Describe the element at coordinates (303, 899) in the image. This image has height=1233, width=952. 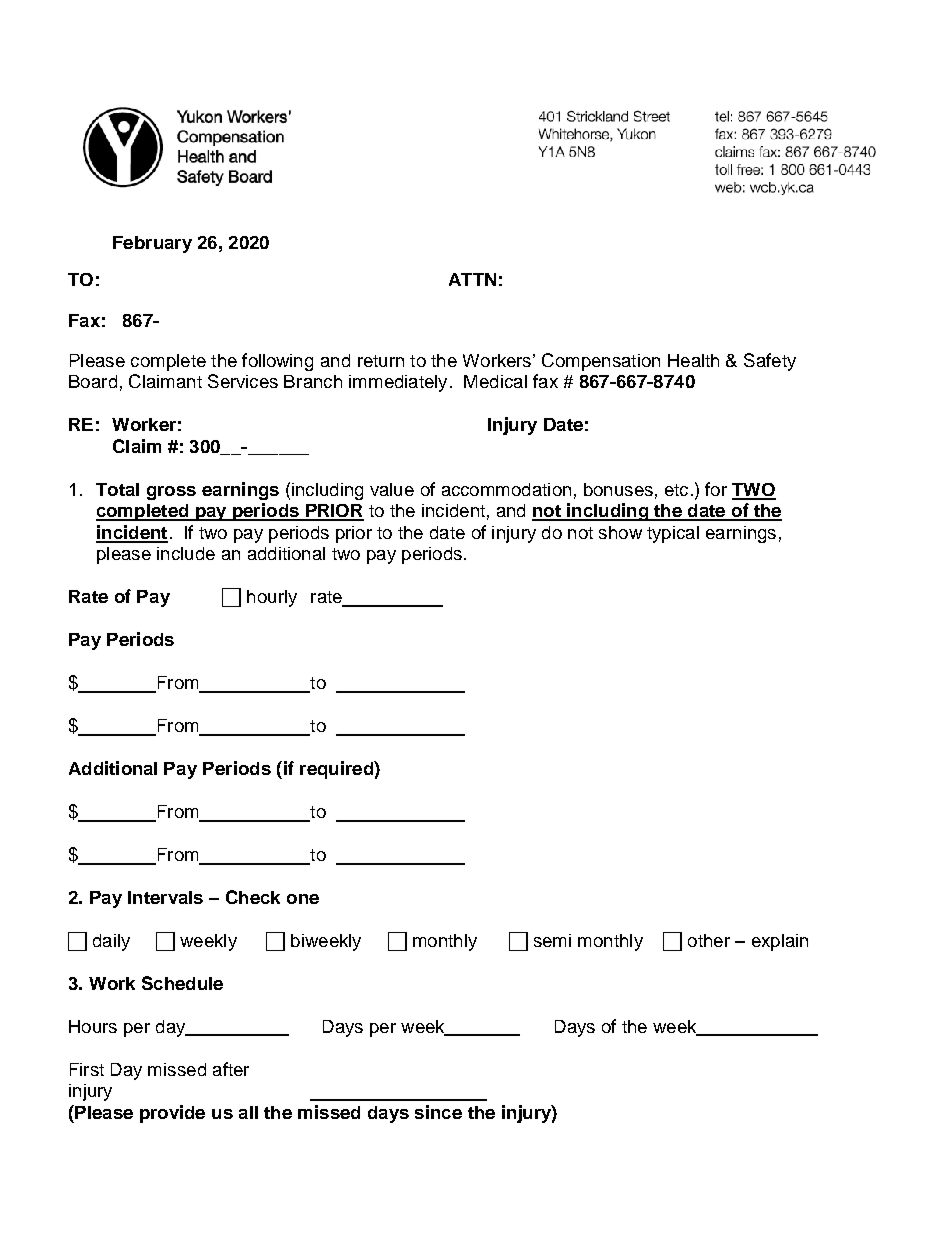
I see `one` at that location.
